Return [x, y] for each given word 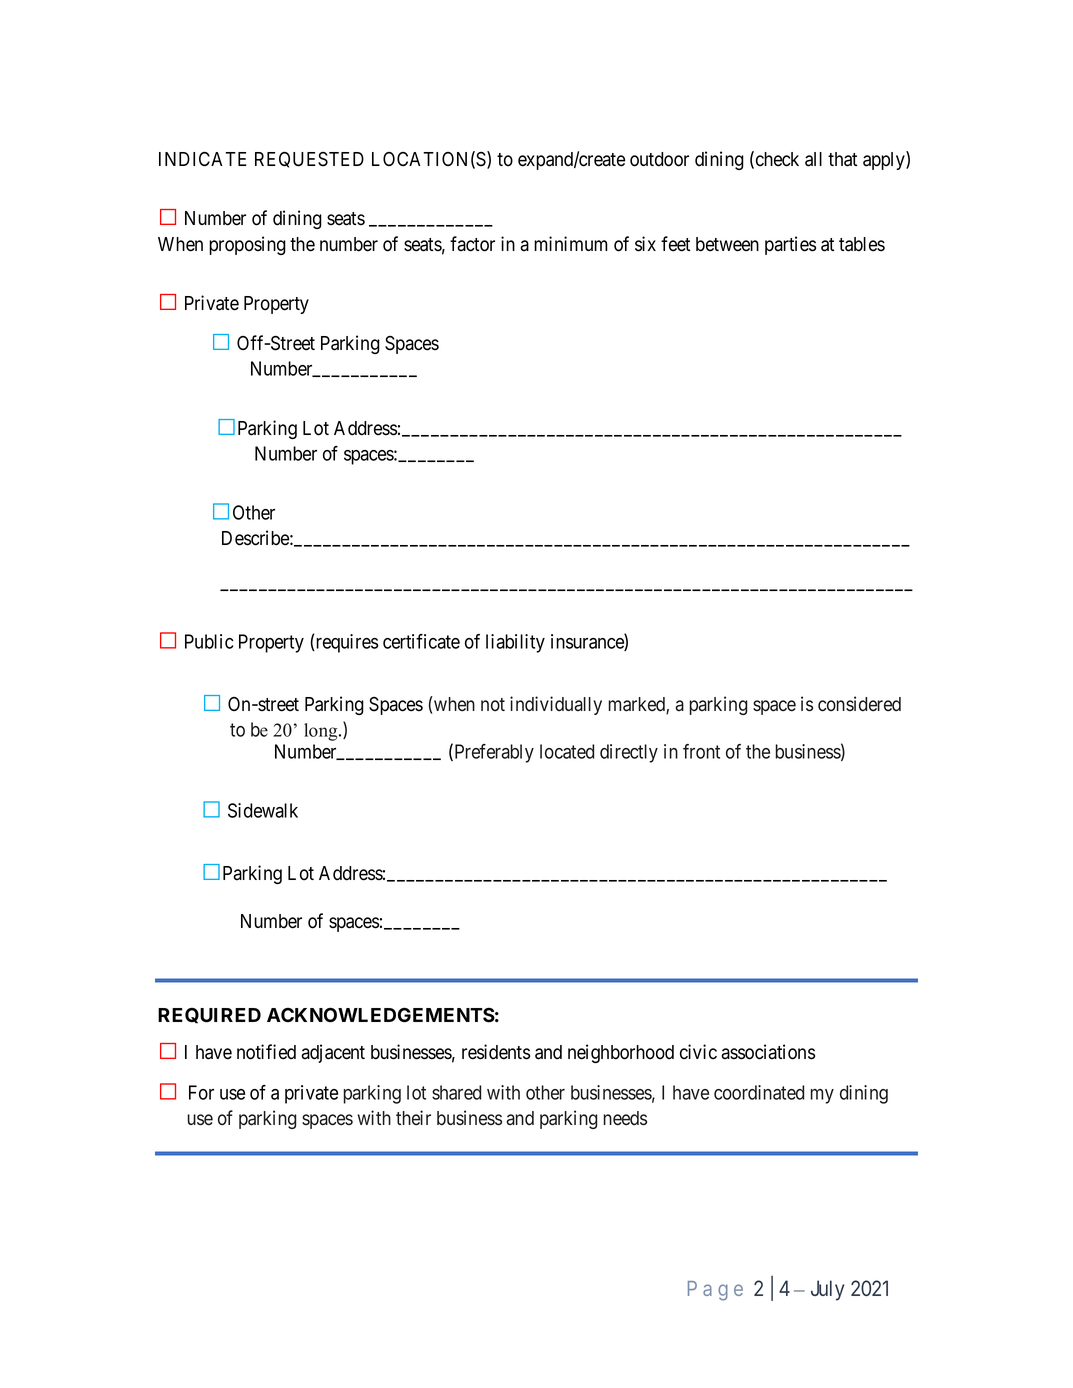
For [201, 1092]
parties [790, 245]
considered [859, 704]
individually [556, 705]
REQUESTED [309, 160]
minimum [571, 243]
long [322, 732]
